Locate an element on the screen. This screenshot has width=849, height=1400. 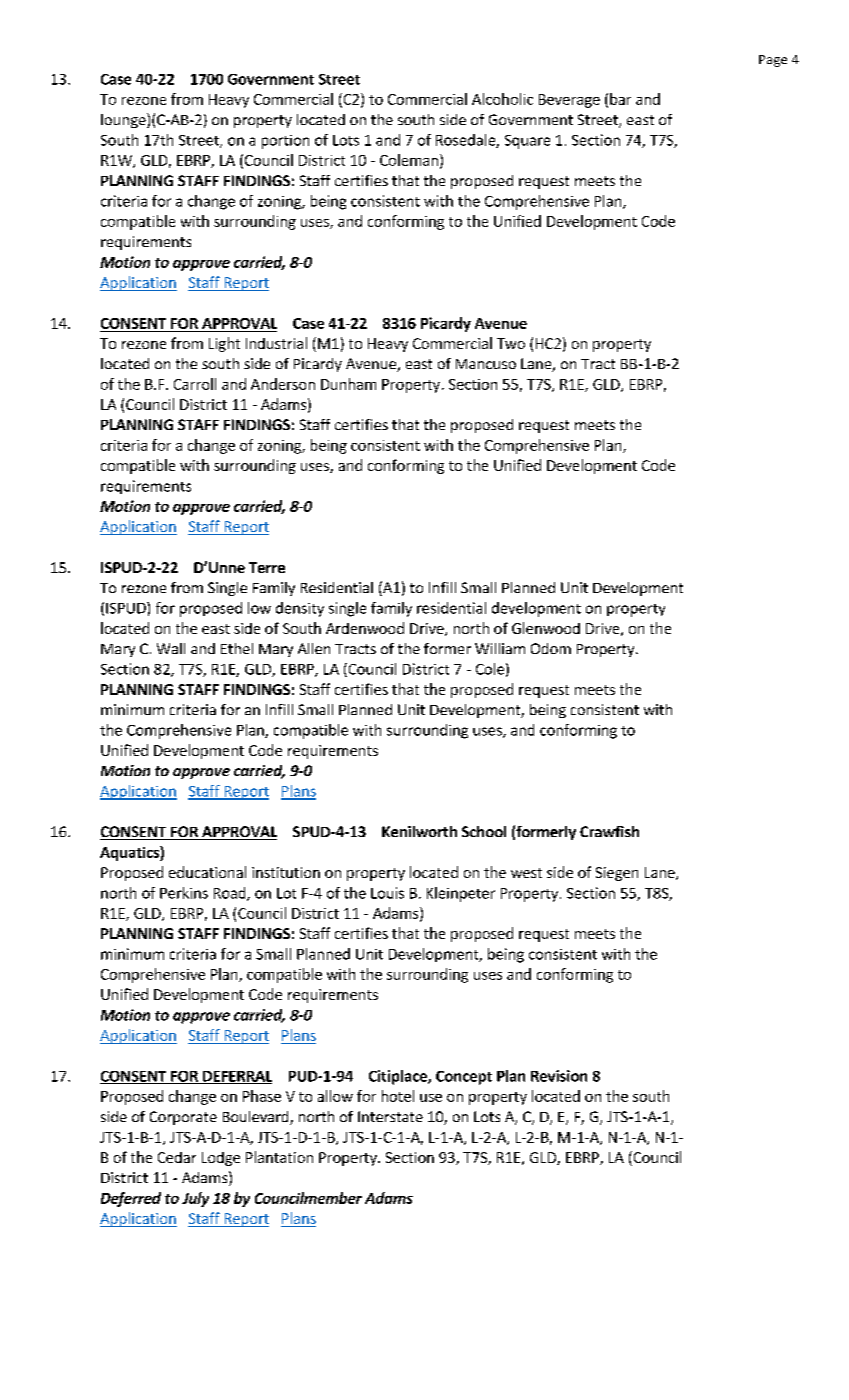
bar is located at coordinates (620, 99).
